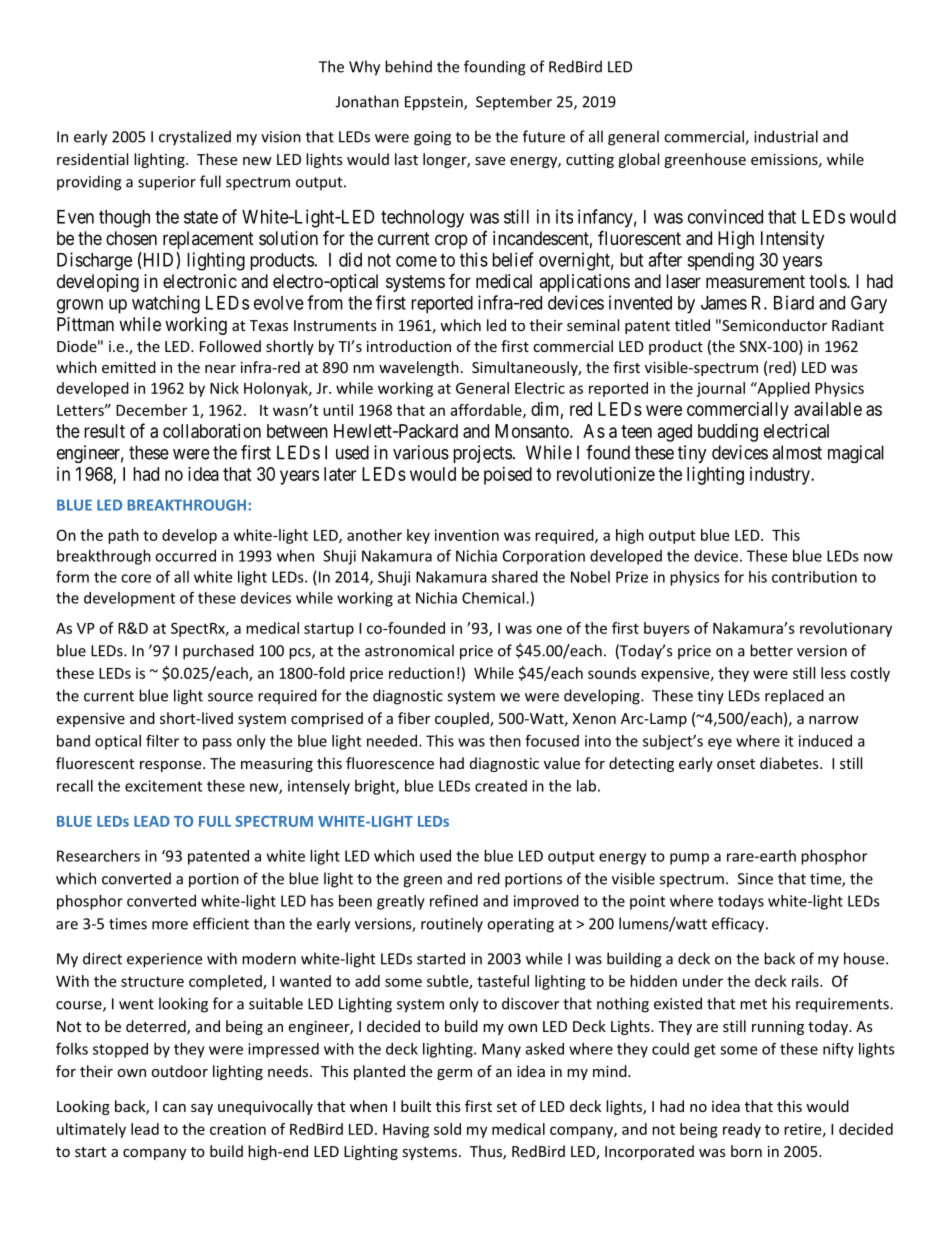 The width and height of the screenshot is (952, 1233). I want to click on crystalized, so click(195, 138).
